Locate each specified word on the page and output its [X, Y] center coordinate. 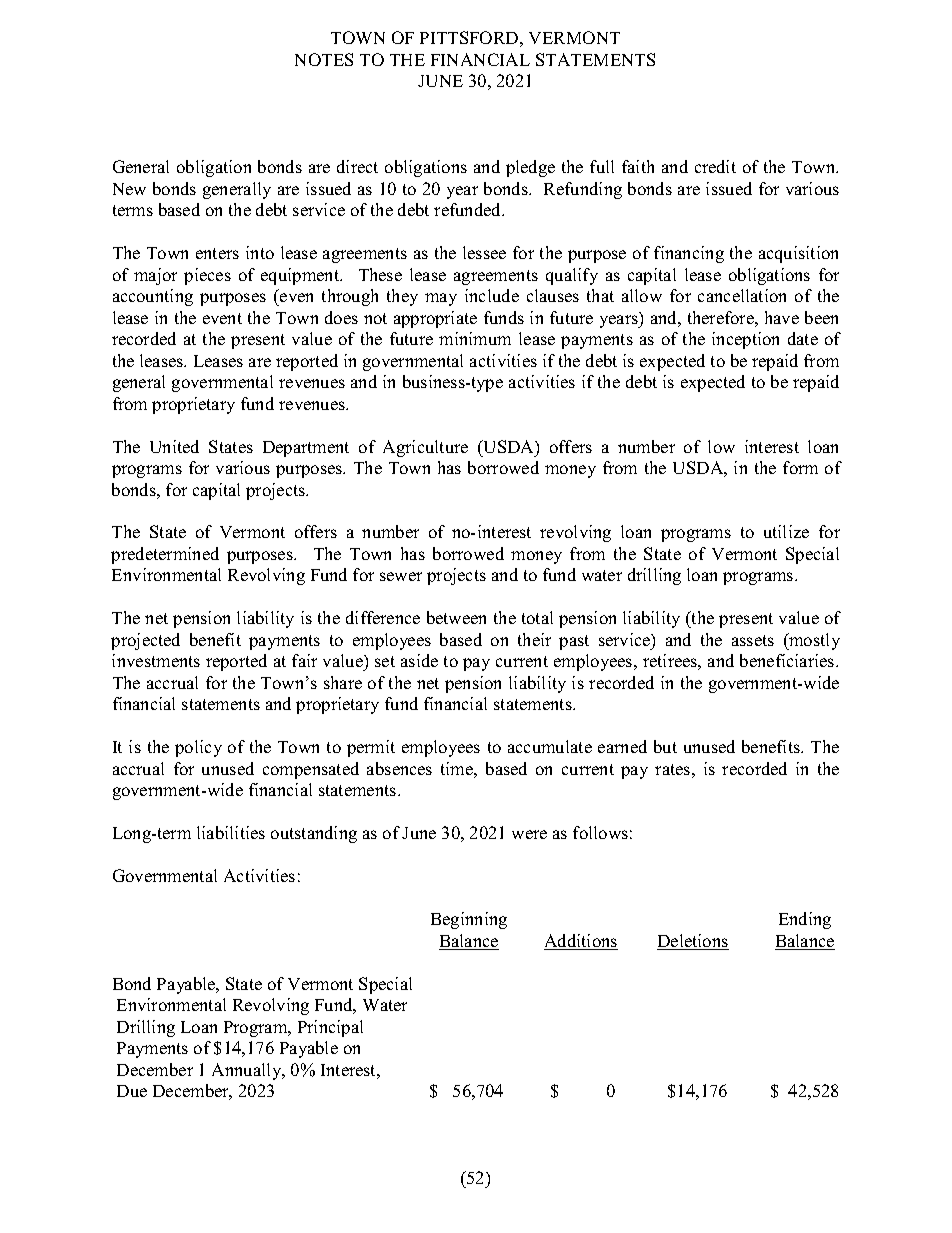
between [456, 617]
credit [715, 166]
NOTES [324, 59]
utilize [786, 531]
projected [145, 641]
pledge [530, 168]
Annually [248, 1071]
